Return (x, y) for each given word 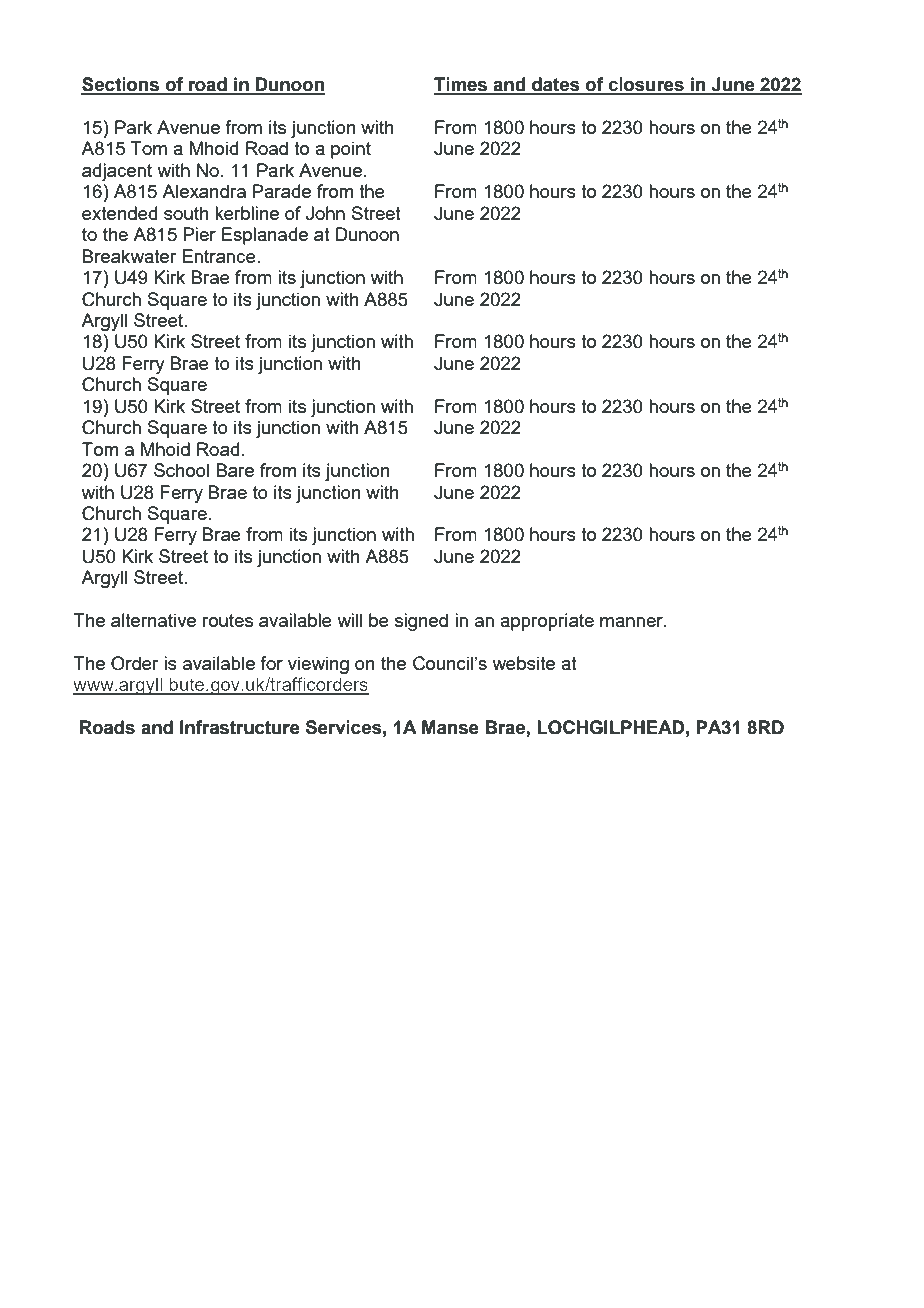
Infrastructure (240, 727)
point (351, 150)
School (181, 470)
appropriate (547, 622)
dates (556, 85)
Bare (235, 470)
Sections (121, 85)
